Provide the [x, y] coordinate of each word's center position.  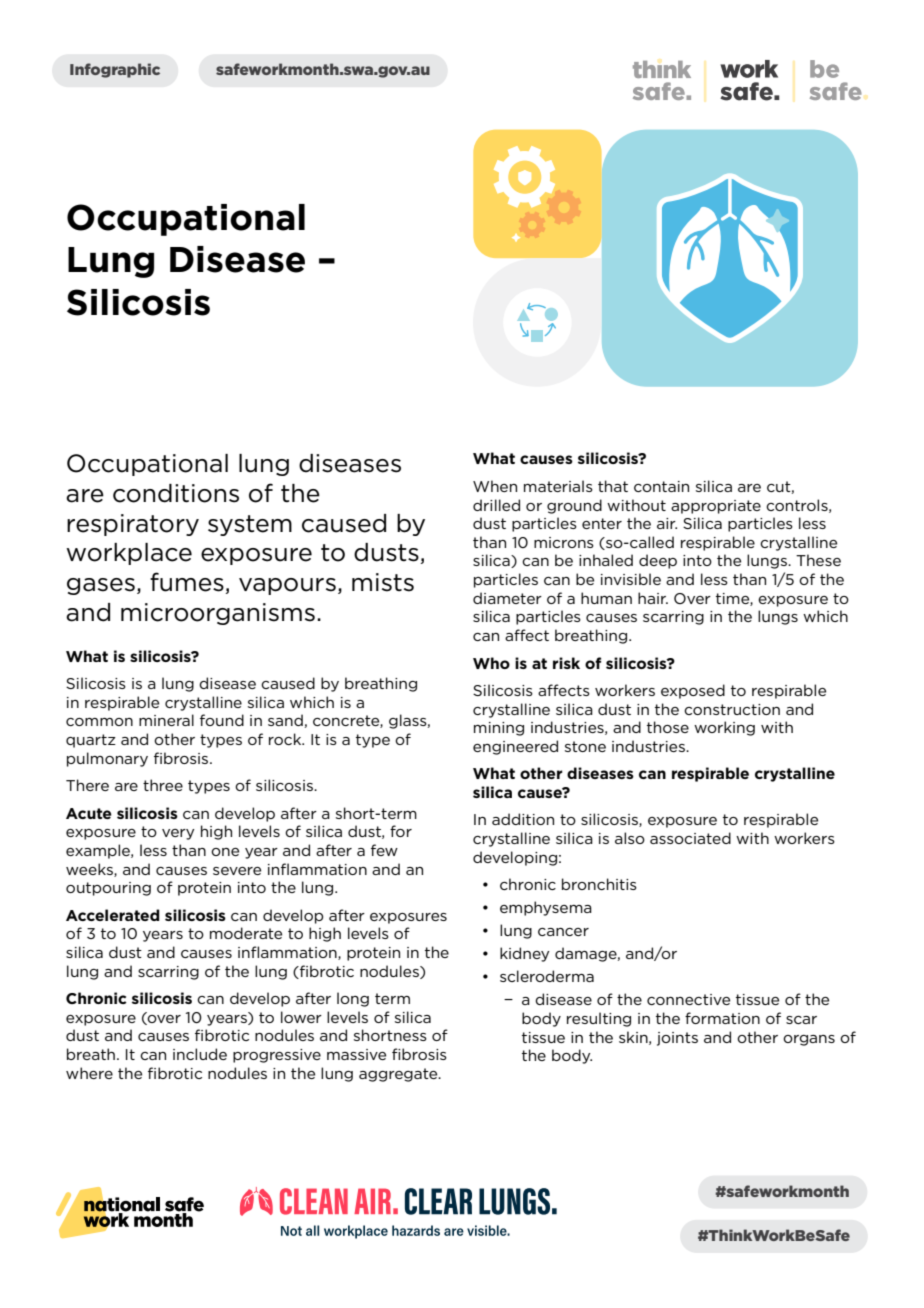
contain [661, 486]
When [495, 486]
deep [658, 561]
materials [558, 486]
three [163, 785]
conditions [176, 493]
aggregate [399, 1075]
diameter [507, 598]
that [613, 486]
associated [690, 838]
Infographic [115, 70]
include [200, 1054]
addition [523, 819]
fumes [187, 582]
